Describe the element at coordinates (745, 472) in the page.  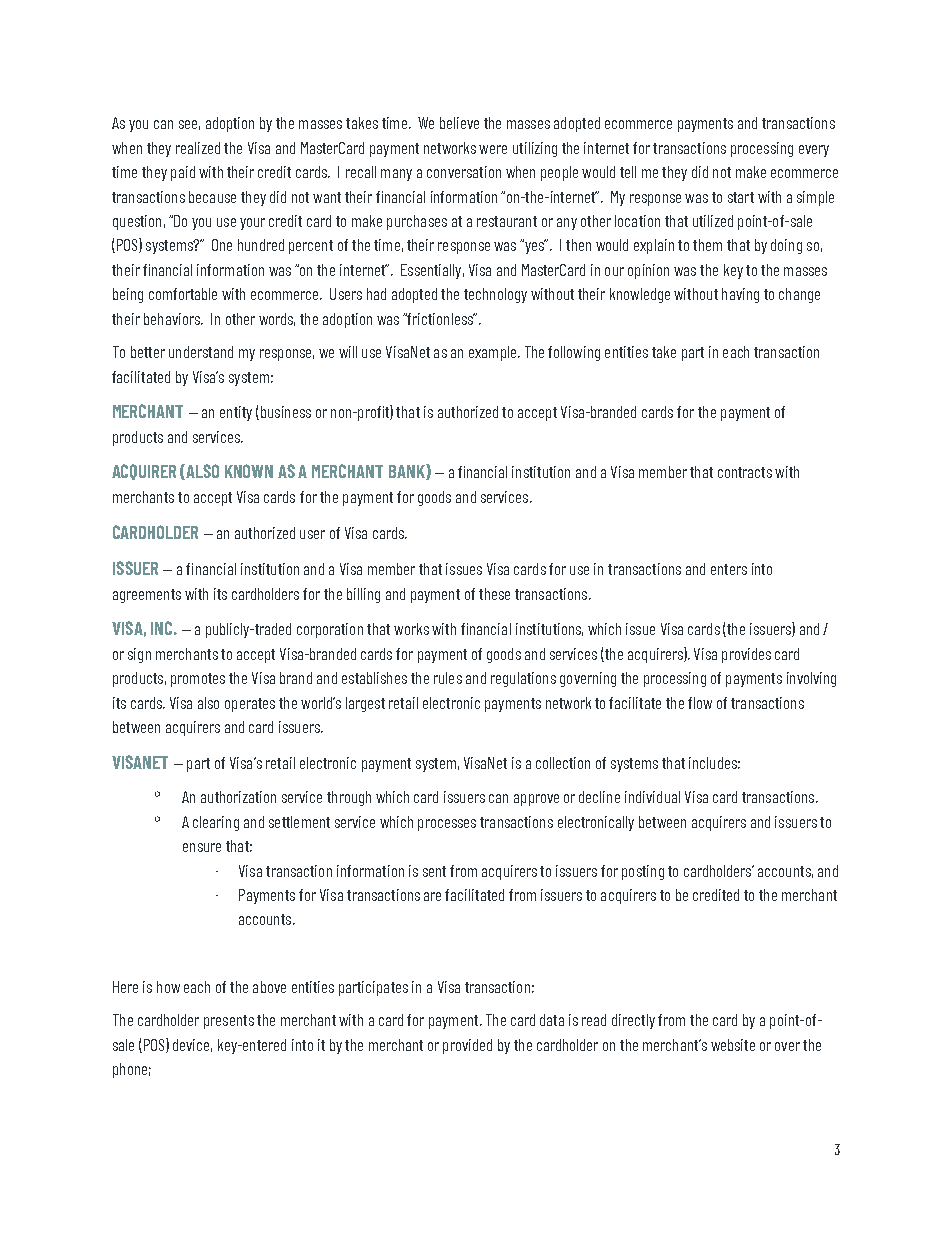
I see `contracts` at that location.
